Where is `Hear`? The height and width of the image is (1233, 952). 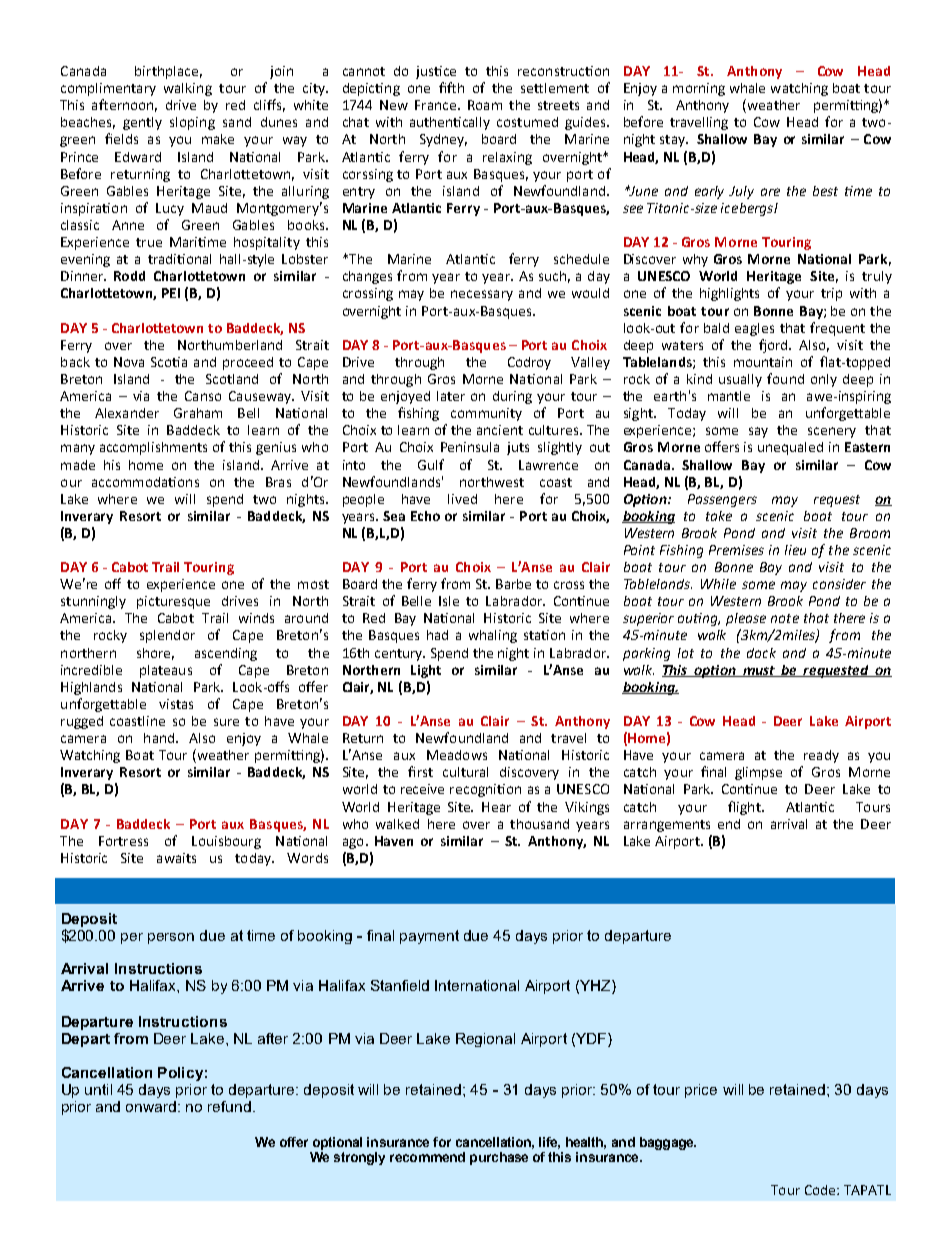
Hear is located at coordinates (496, 807).
